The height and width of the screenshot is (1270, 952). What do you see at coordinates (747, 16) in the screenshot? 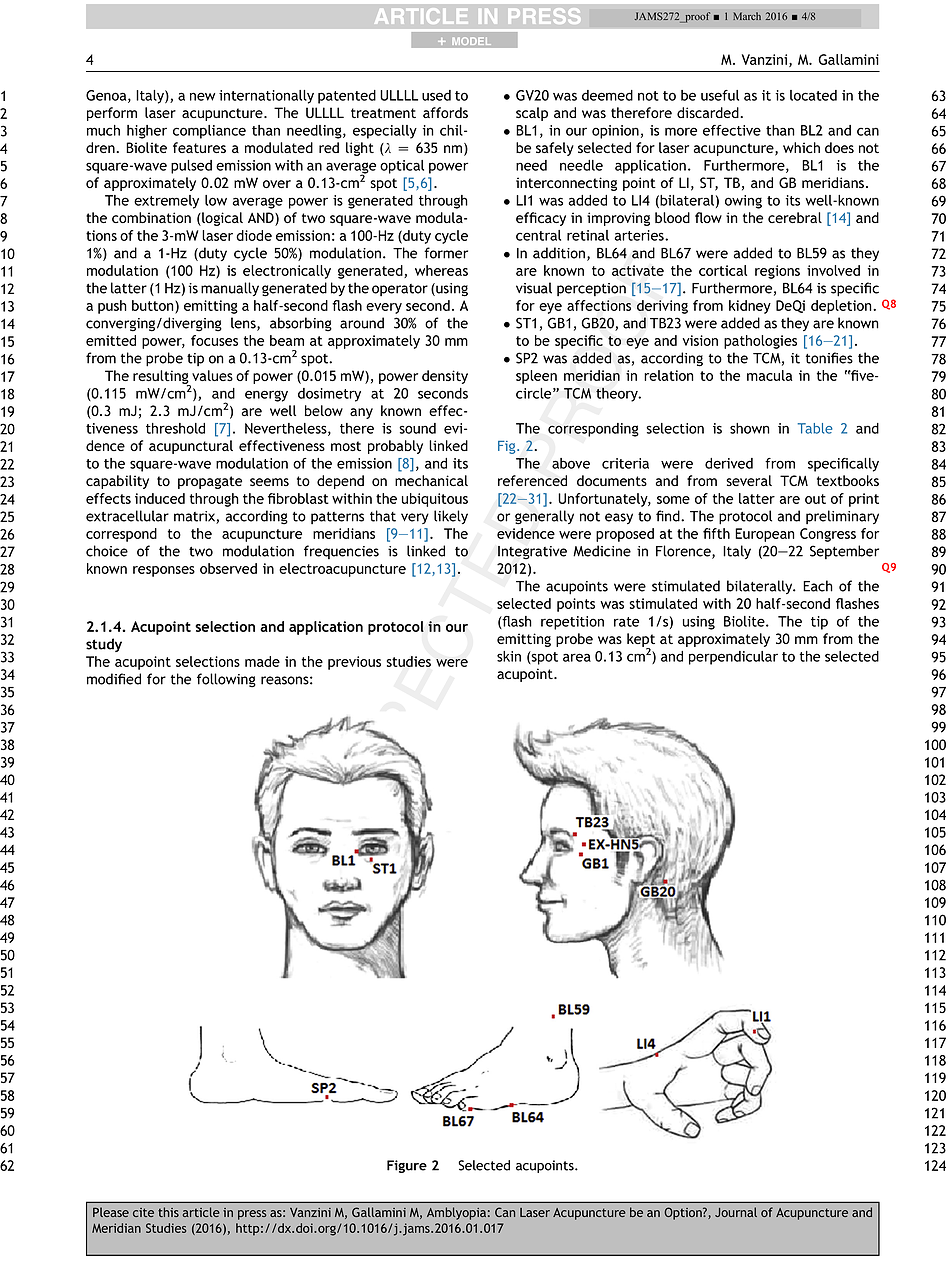
I see `March` at bounding box center [747, 16].
